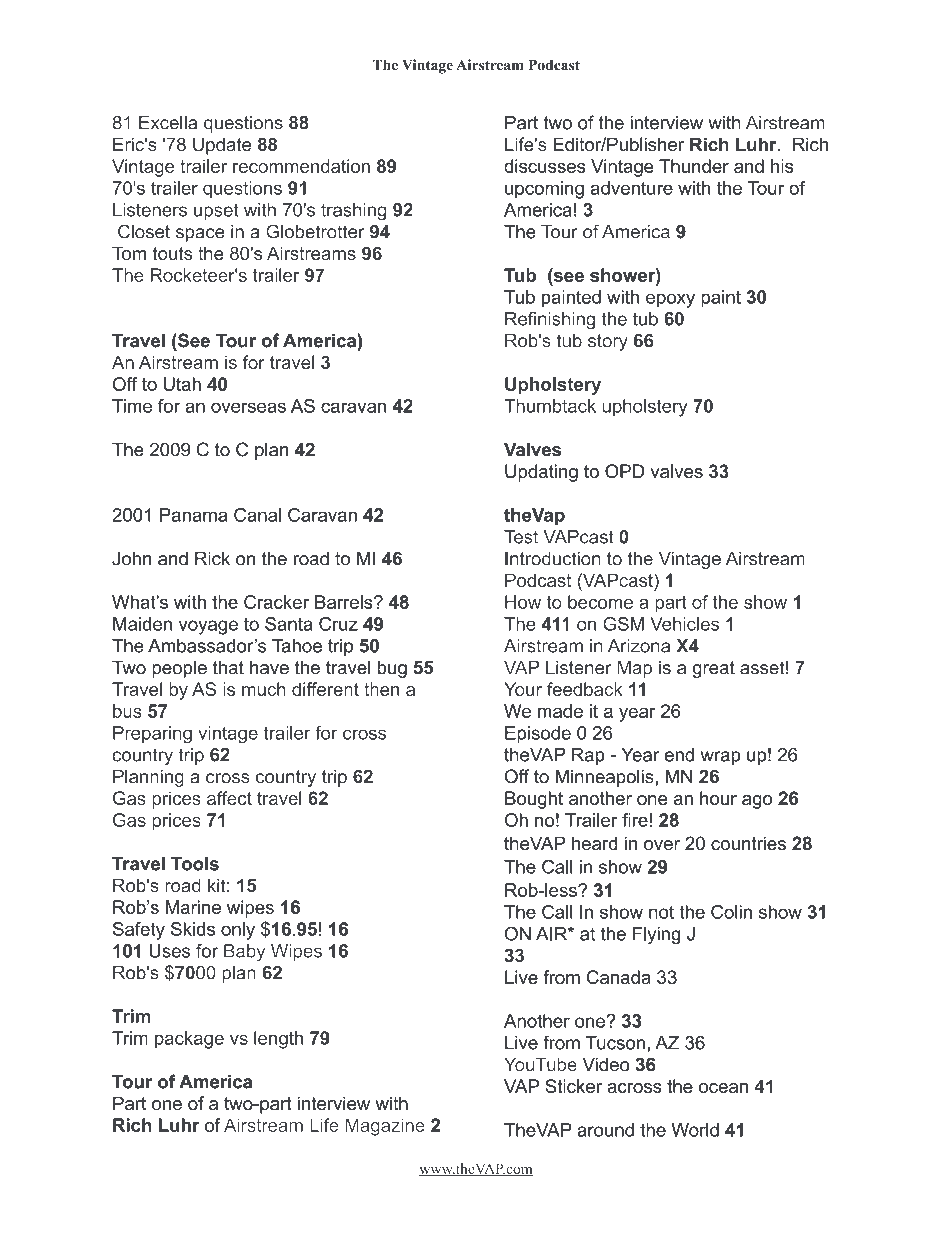 The image size is (952, 1233). What do you see at coordinates (632, 188) in the screenshot?
I see `adventure` at bounding box center [632, 188].
